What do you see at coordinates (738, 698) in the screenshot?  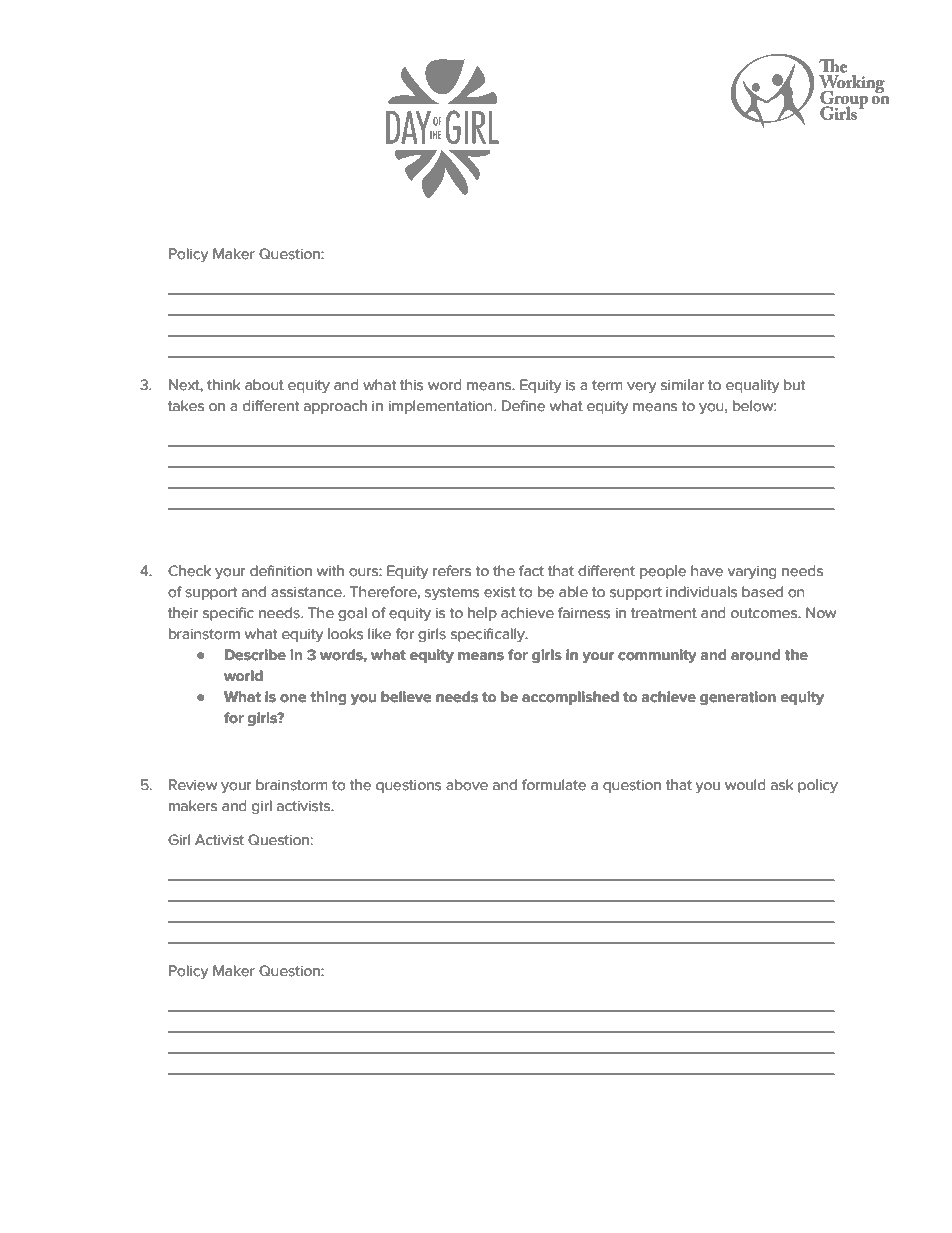 I see `generation` at bounding box center [738, 698].
